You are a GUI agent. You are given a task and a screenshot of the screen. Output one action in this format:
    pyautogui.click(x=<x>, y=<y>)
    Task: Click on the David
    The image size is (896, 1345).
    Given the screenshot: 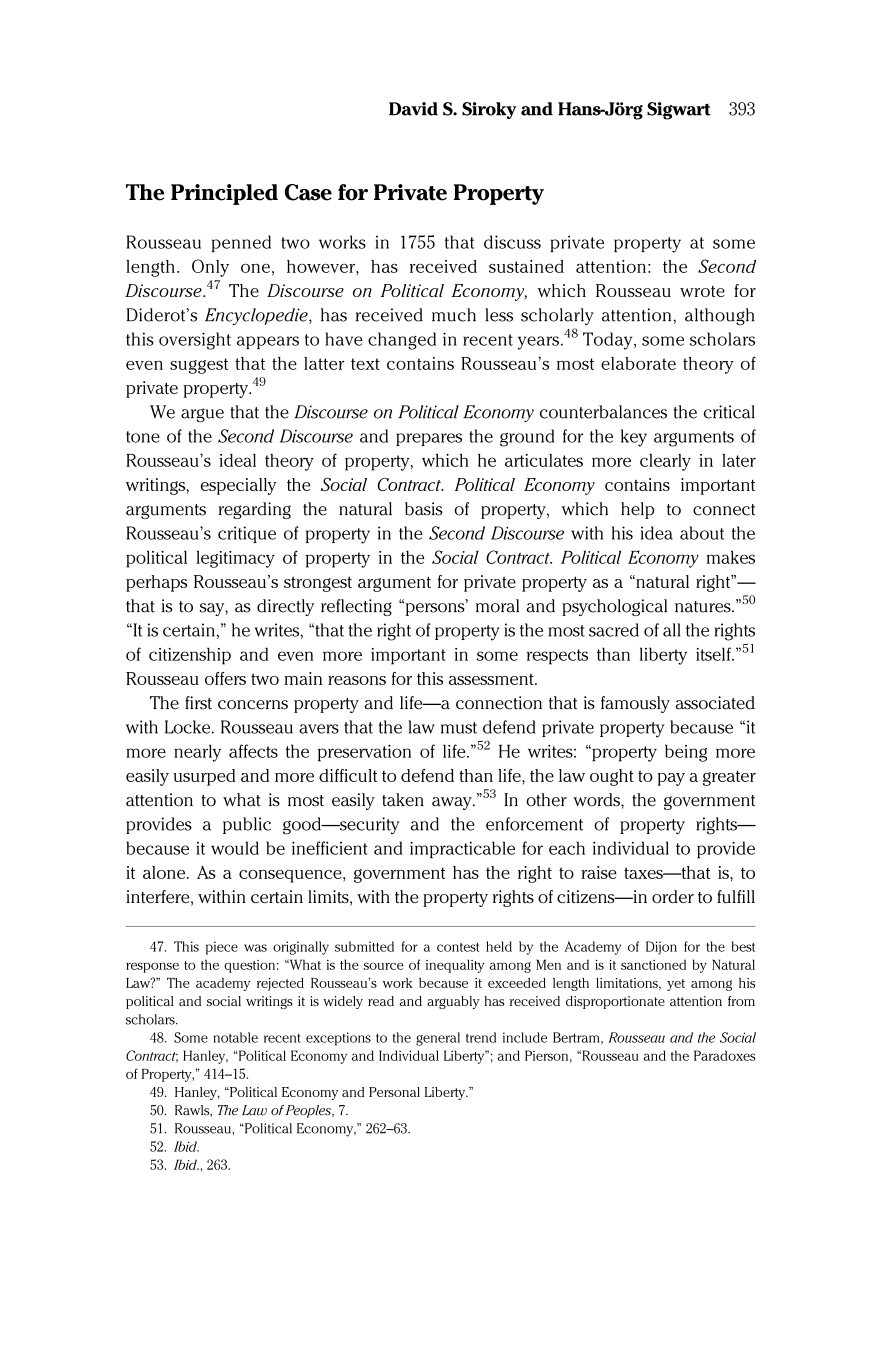 What is the action you would take?
    pyautogui.click(x=413, y=109)
